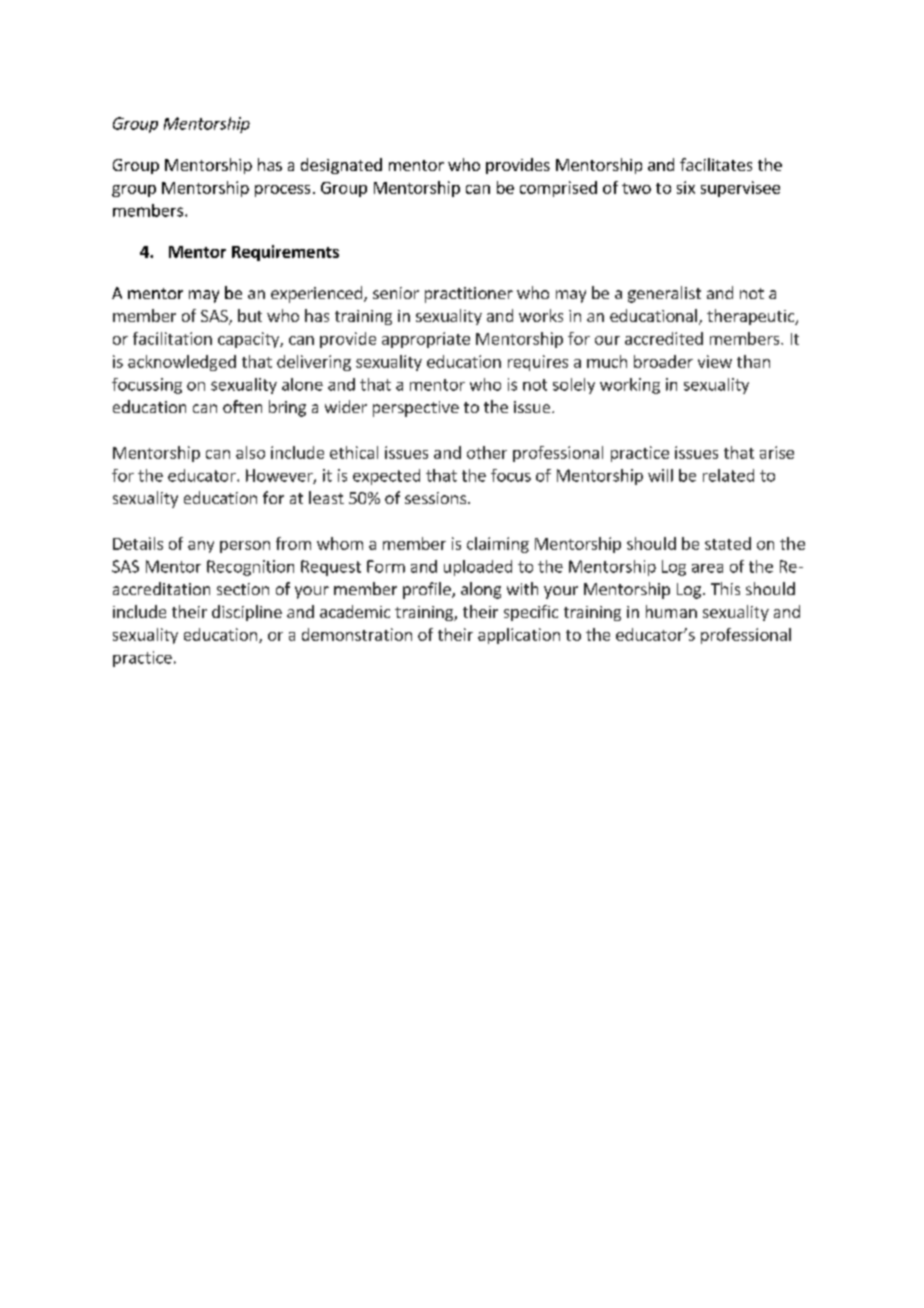 This page has width=924, height=1308. Describe the element at coordinates (558, 189) in the page. I see `comprised` at that location.
